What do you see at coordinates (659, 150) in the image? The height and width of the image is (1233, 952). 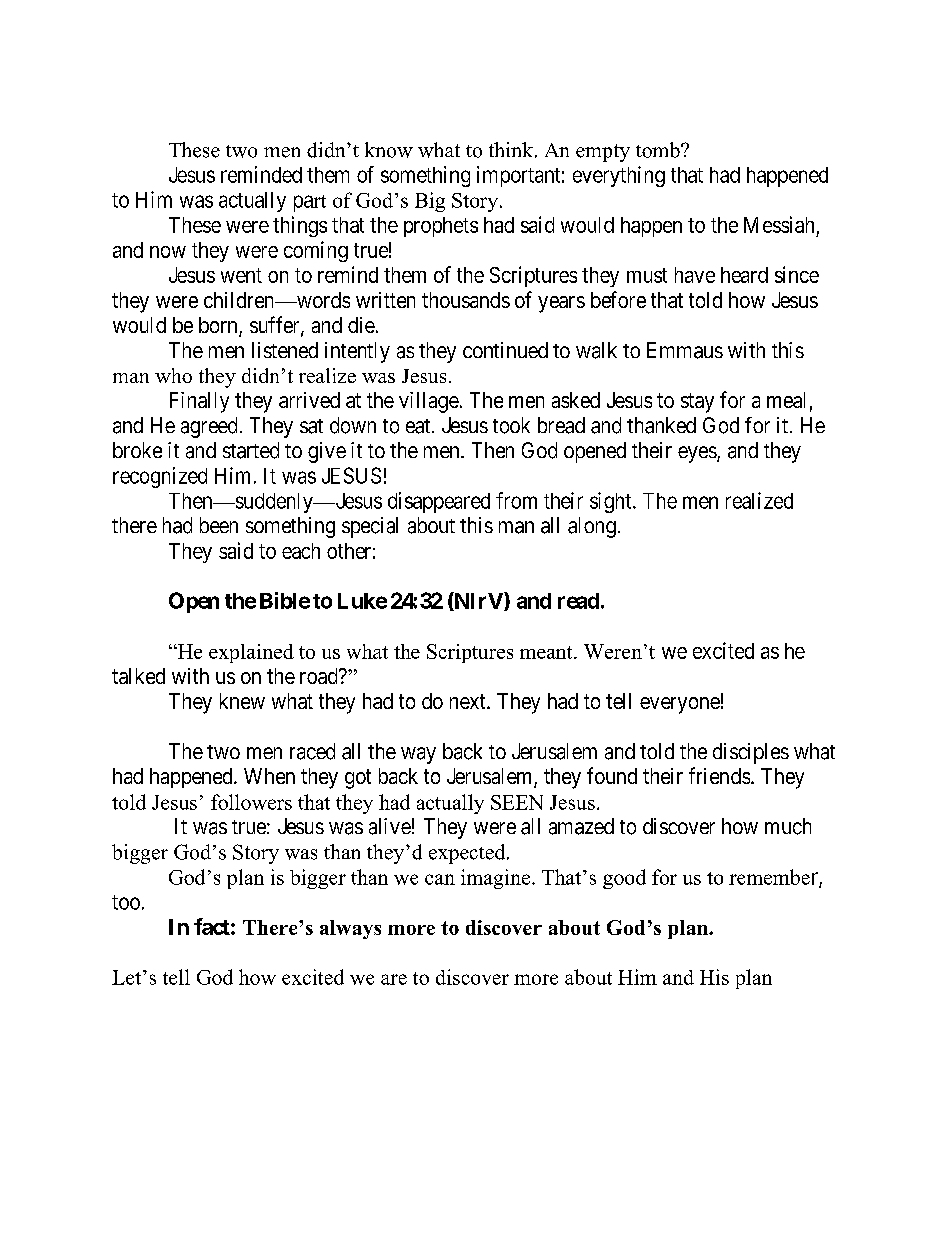 I see `tomb` at bounding box center [659, 150].
